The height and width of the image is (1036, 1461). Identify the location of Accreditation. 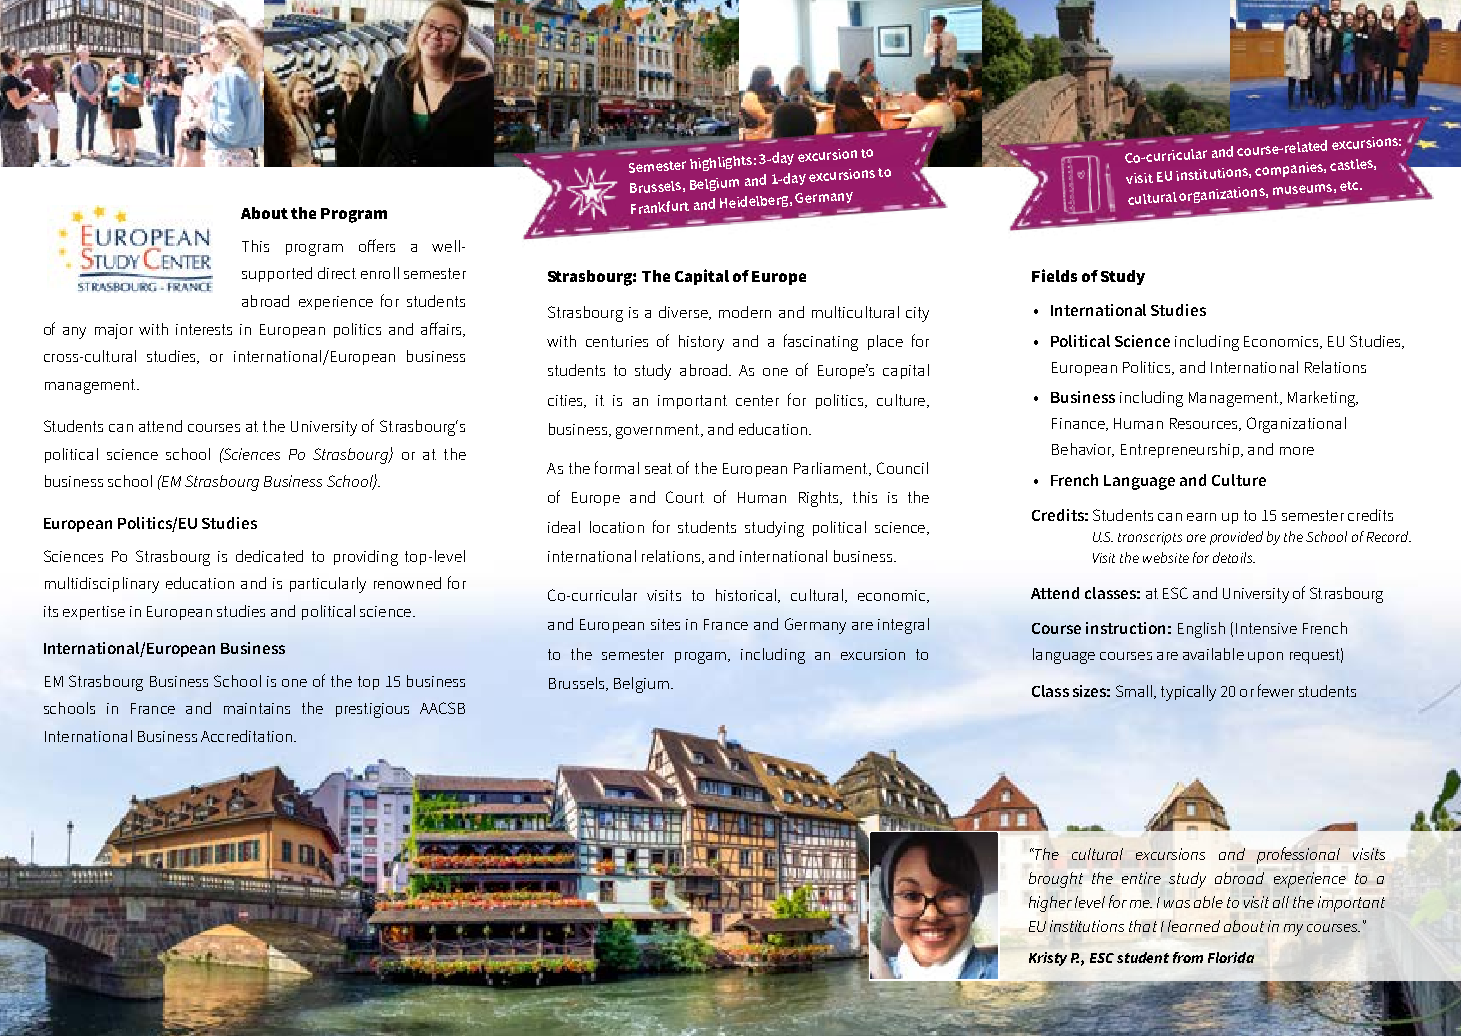
(246, 736).
